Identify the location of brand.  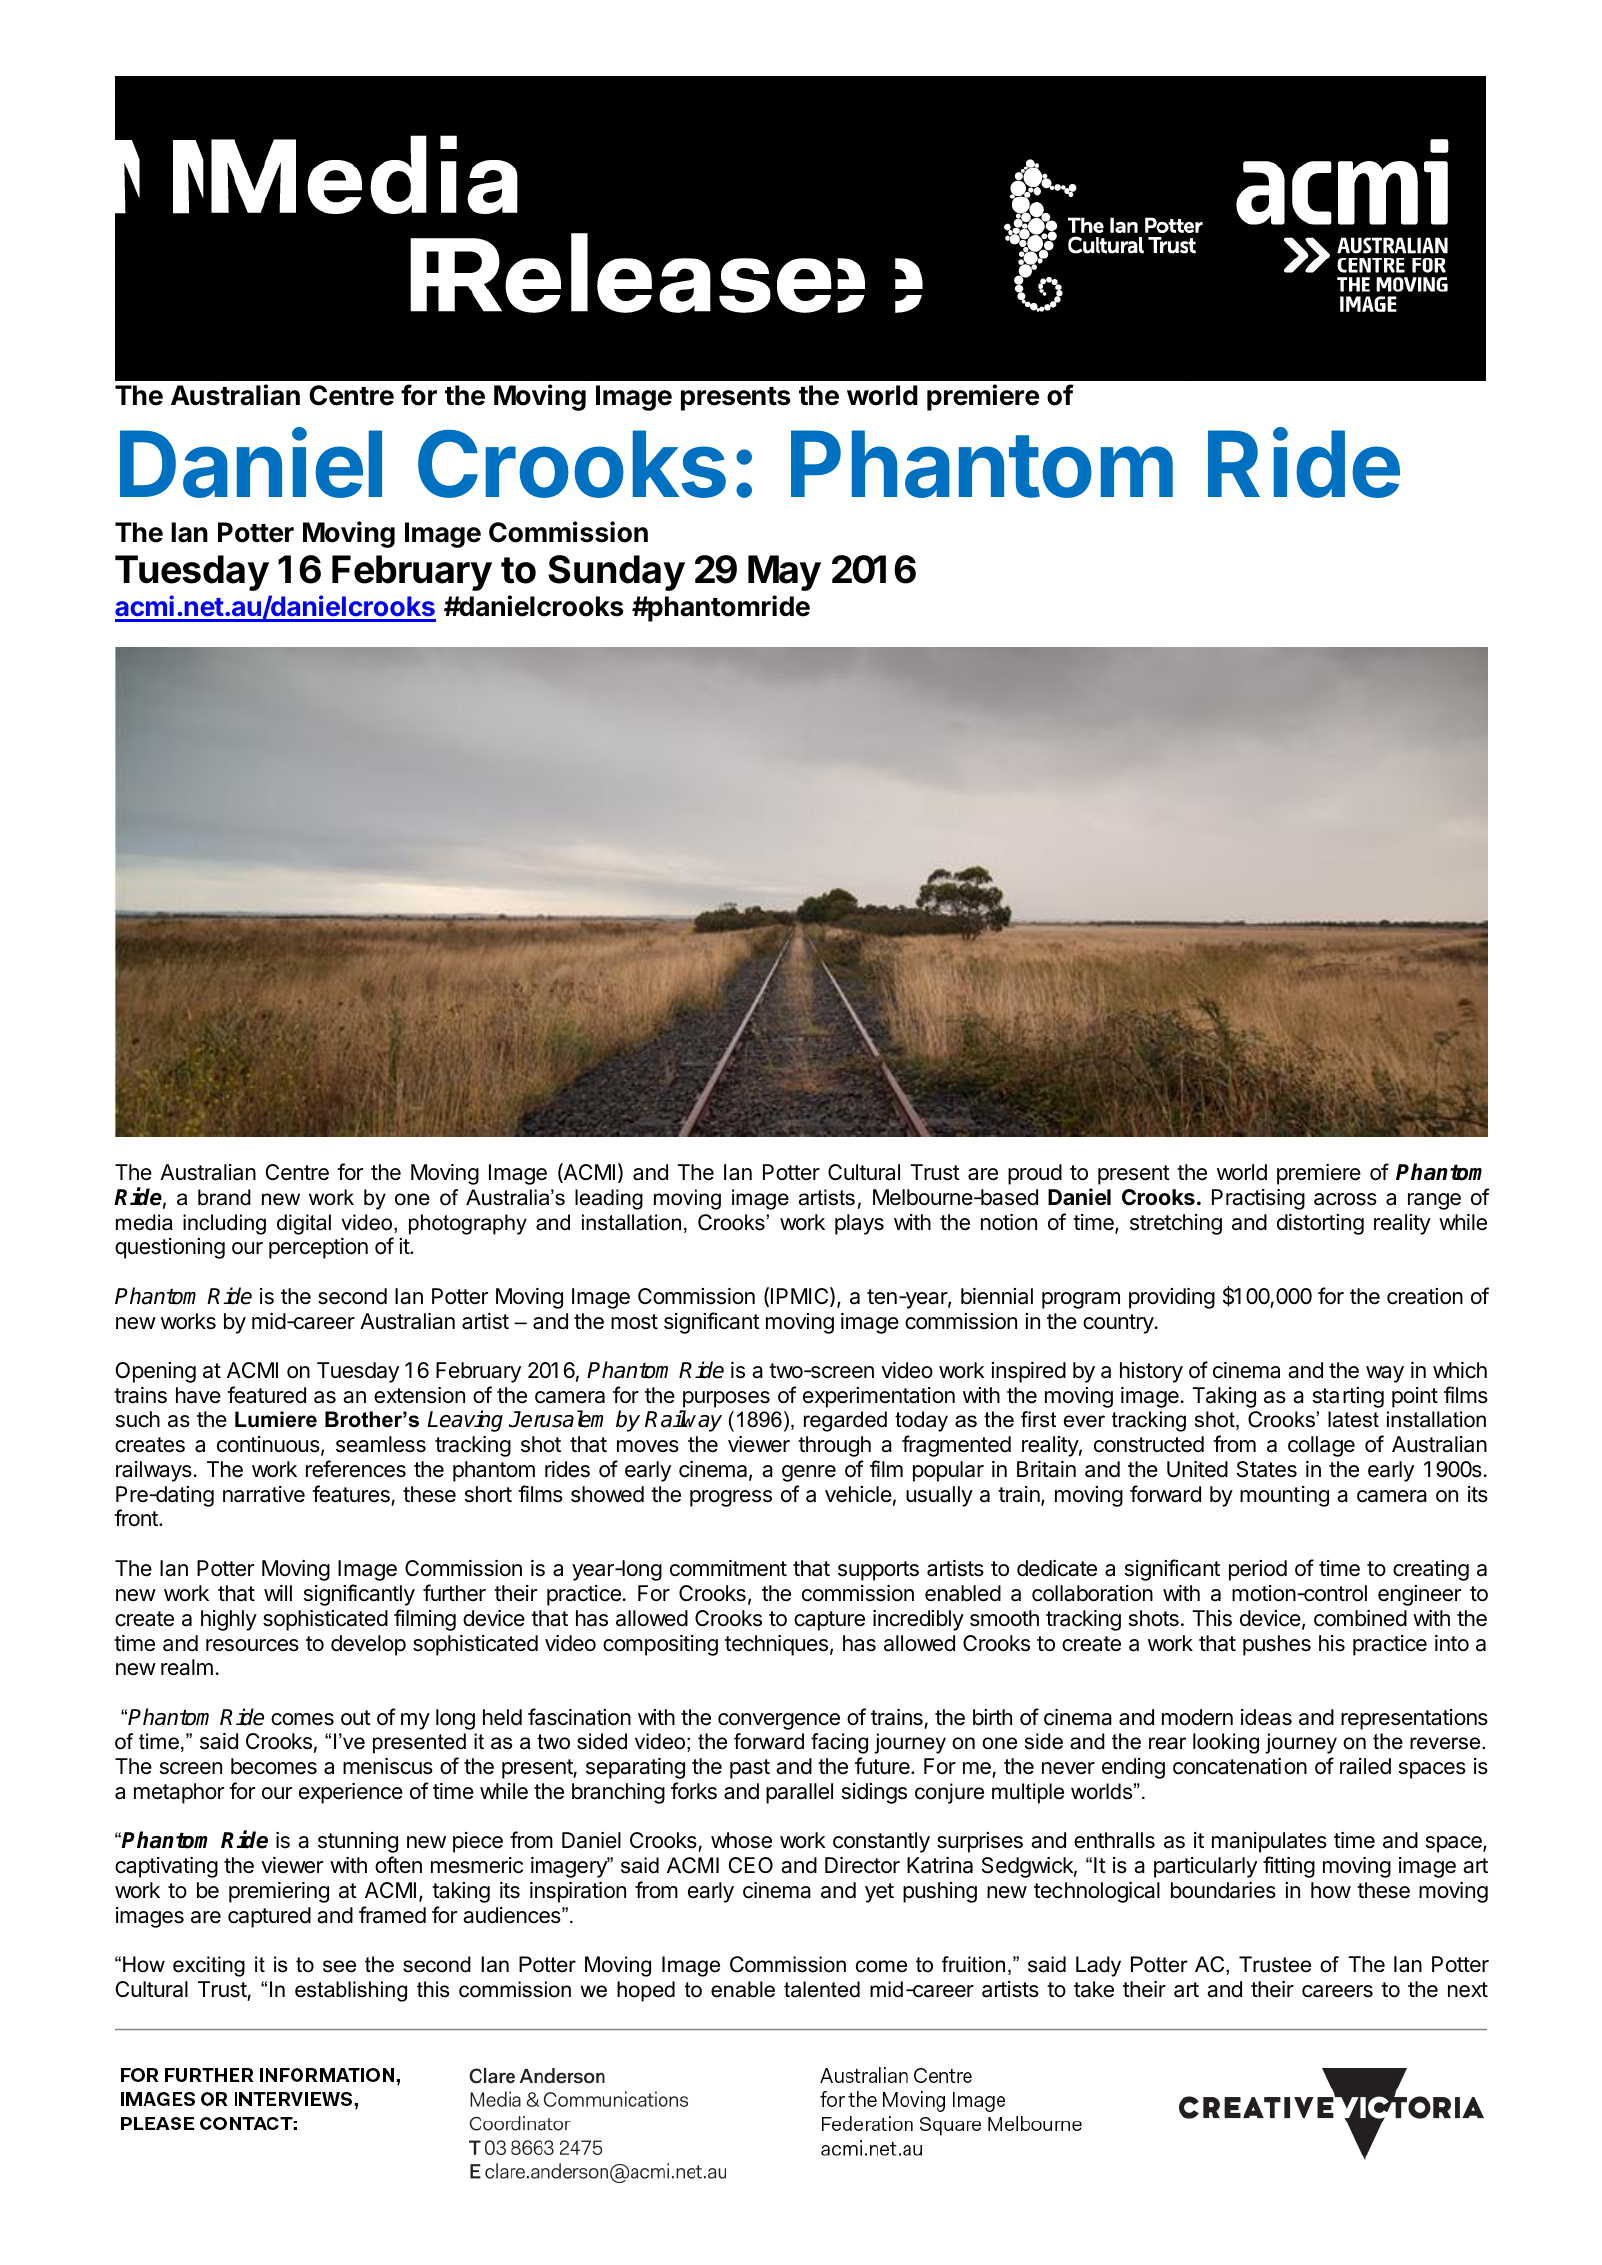
(224, 1197).
